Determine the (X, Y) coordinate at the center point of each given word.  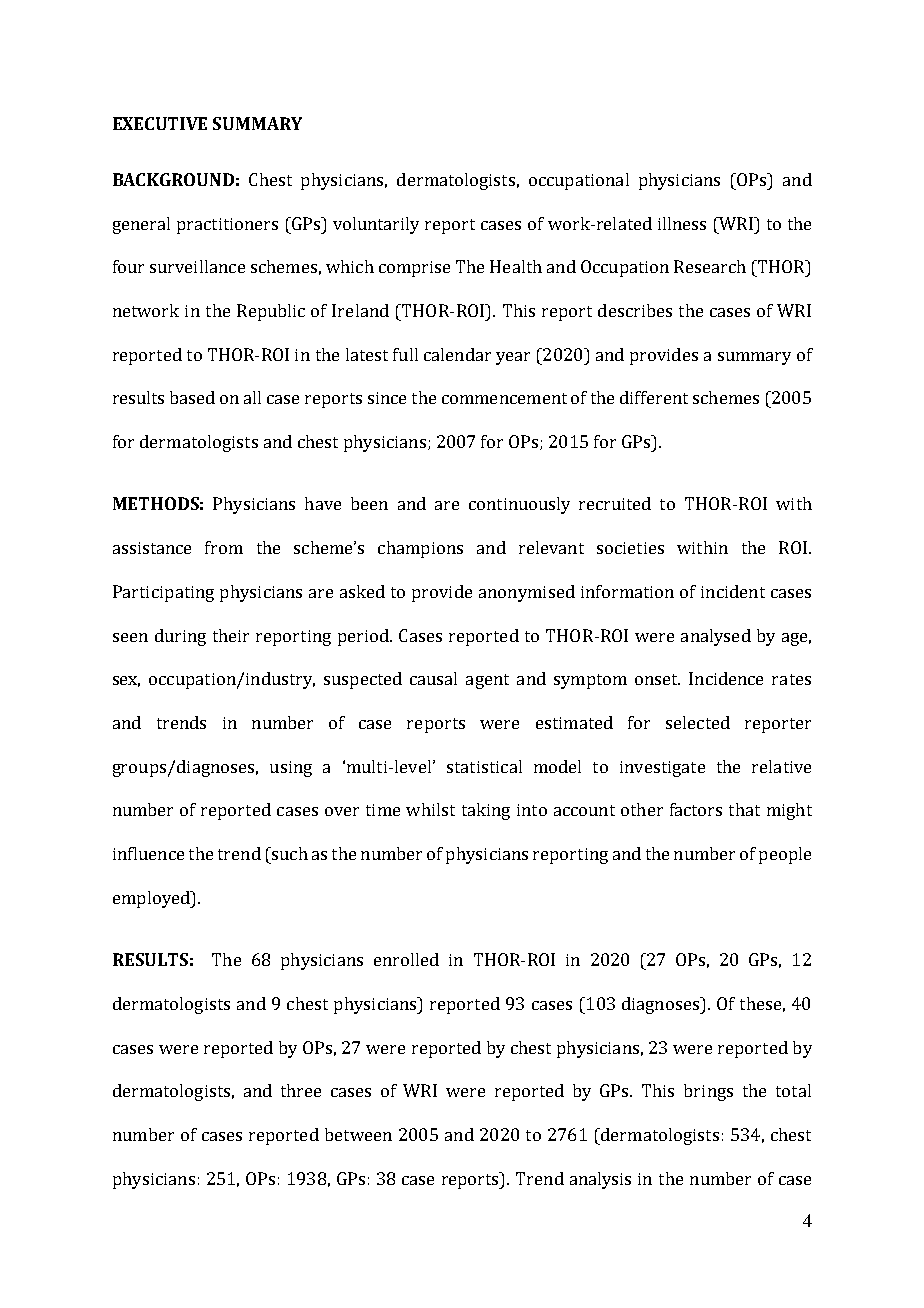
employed (152, 899)
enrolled (406, 959)
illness (682, 223)
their (231, 635)
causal (433, 678)
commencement (504, 398)
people (785, 855)
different (654, 397)
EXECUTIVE (160, 123)
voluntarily (376, 225)
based (192, 397)
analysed (716, 637)
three (301, 1090)
